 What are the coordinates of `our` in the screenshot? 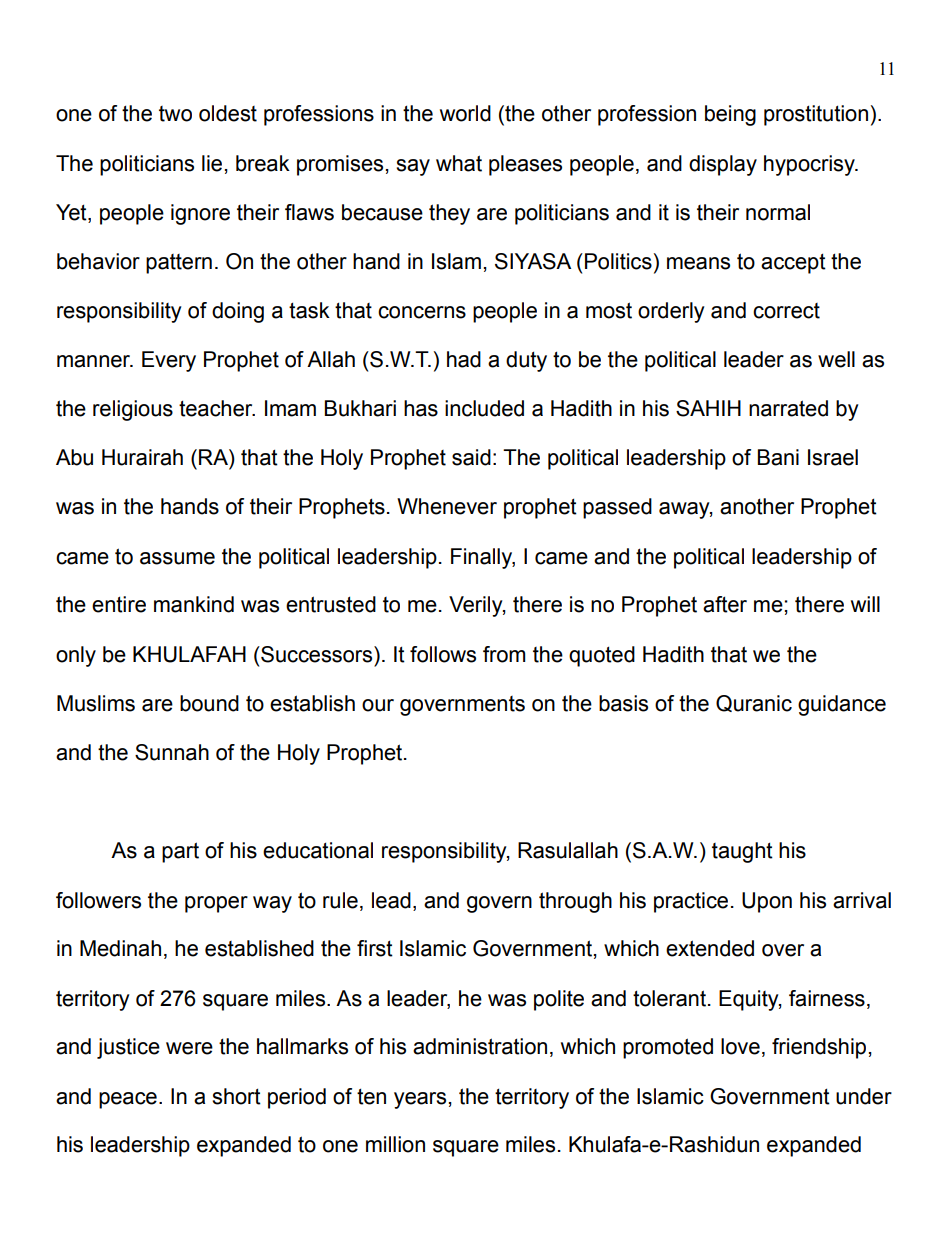 It's located at (378, 705).
